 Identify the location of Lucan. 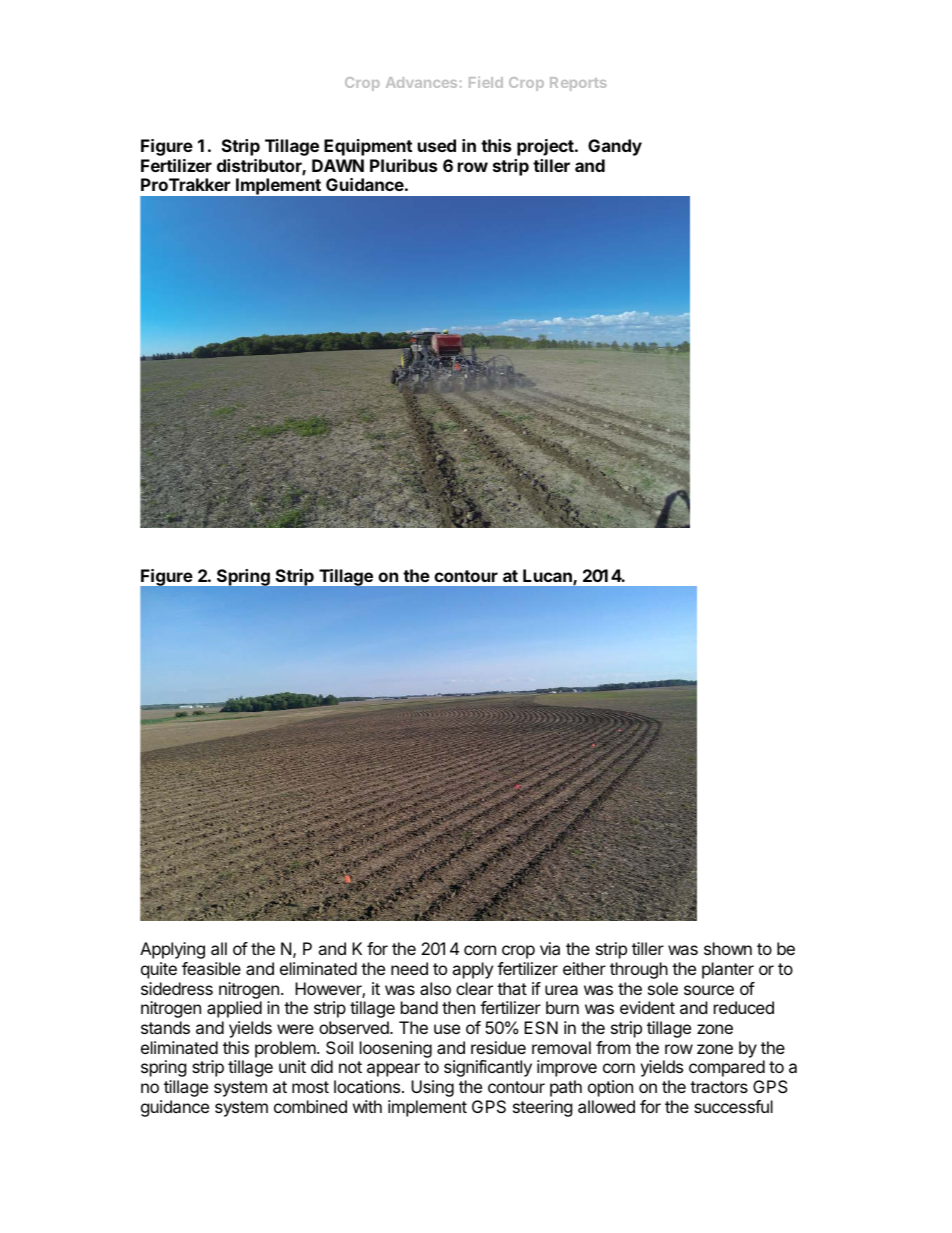
(548, 577).
